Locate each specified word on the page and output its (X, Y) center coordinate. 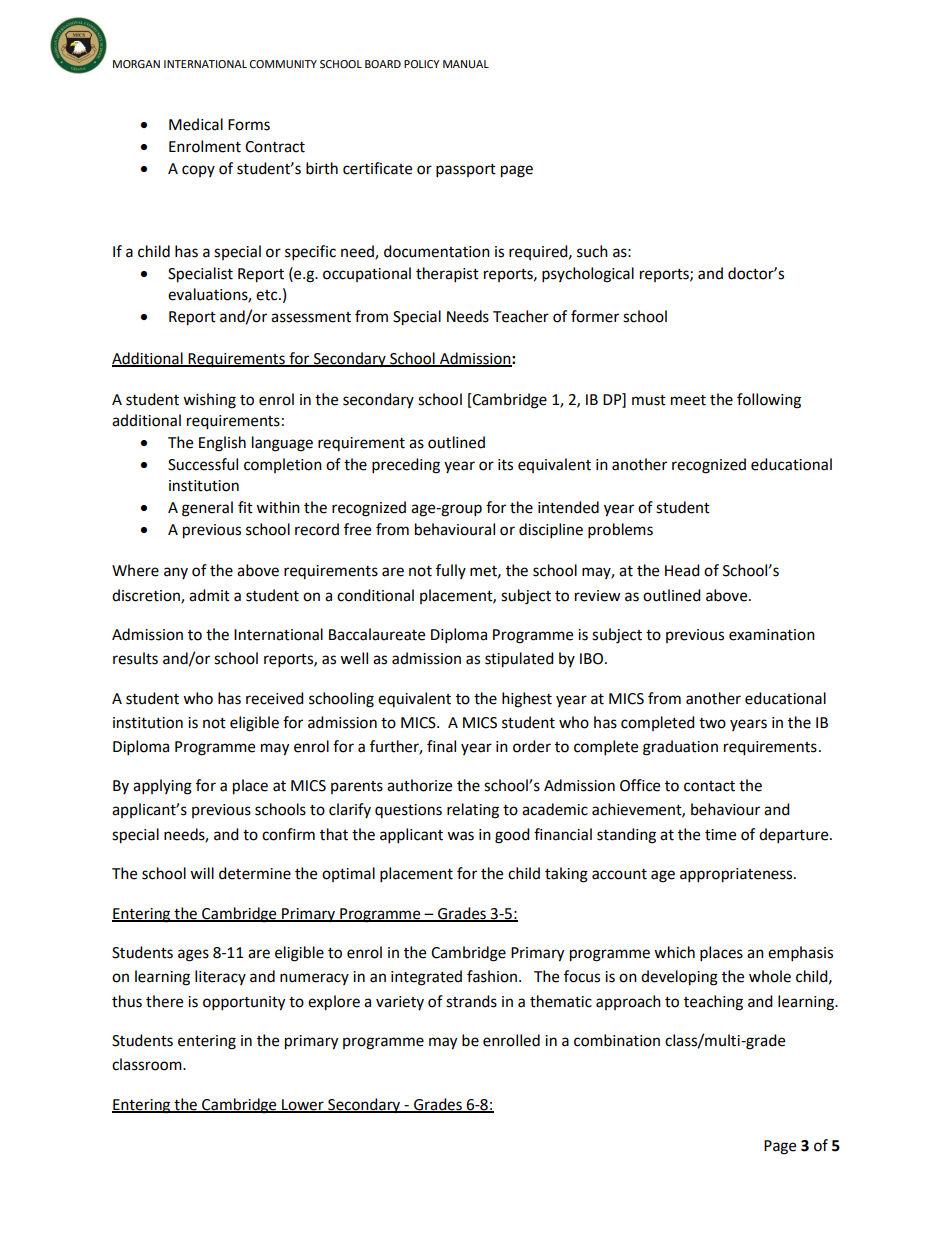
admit (209, 595)
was (460, 836)
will (202, 873)
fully (451, 571)
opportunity (244, 1003)
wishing (209, 401)
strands (471, 1001)
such (592, 251)
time (720, 835)
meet (688, 400)
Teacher (521, 316)
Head (682, 570)
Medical (196, 124)
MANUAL (466, 64)
